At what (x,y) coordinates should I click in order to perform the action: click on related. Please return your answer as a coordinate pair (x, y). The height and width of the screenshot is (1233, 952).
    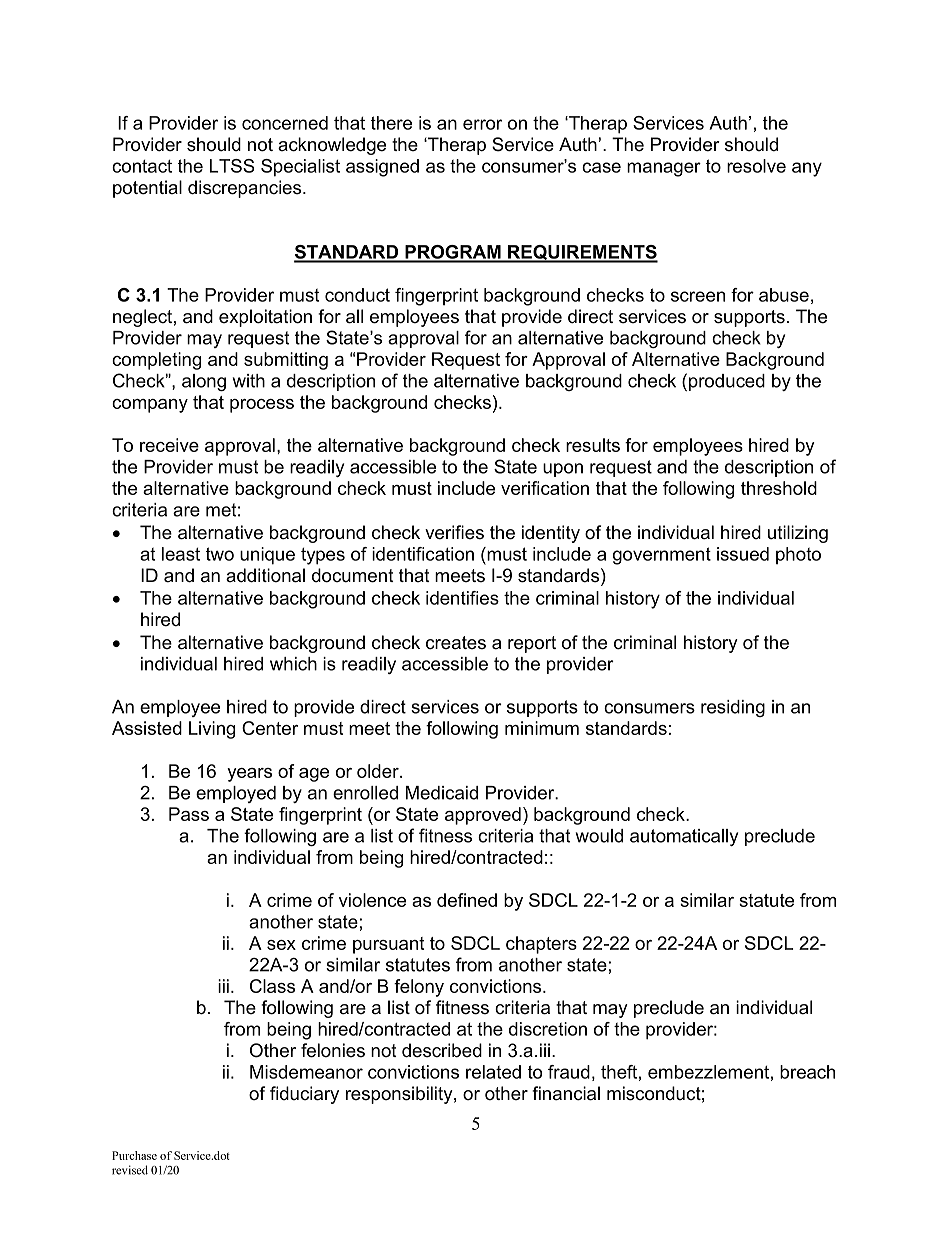
    Looking at the image, I should click on (493, 1072).
